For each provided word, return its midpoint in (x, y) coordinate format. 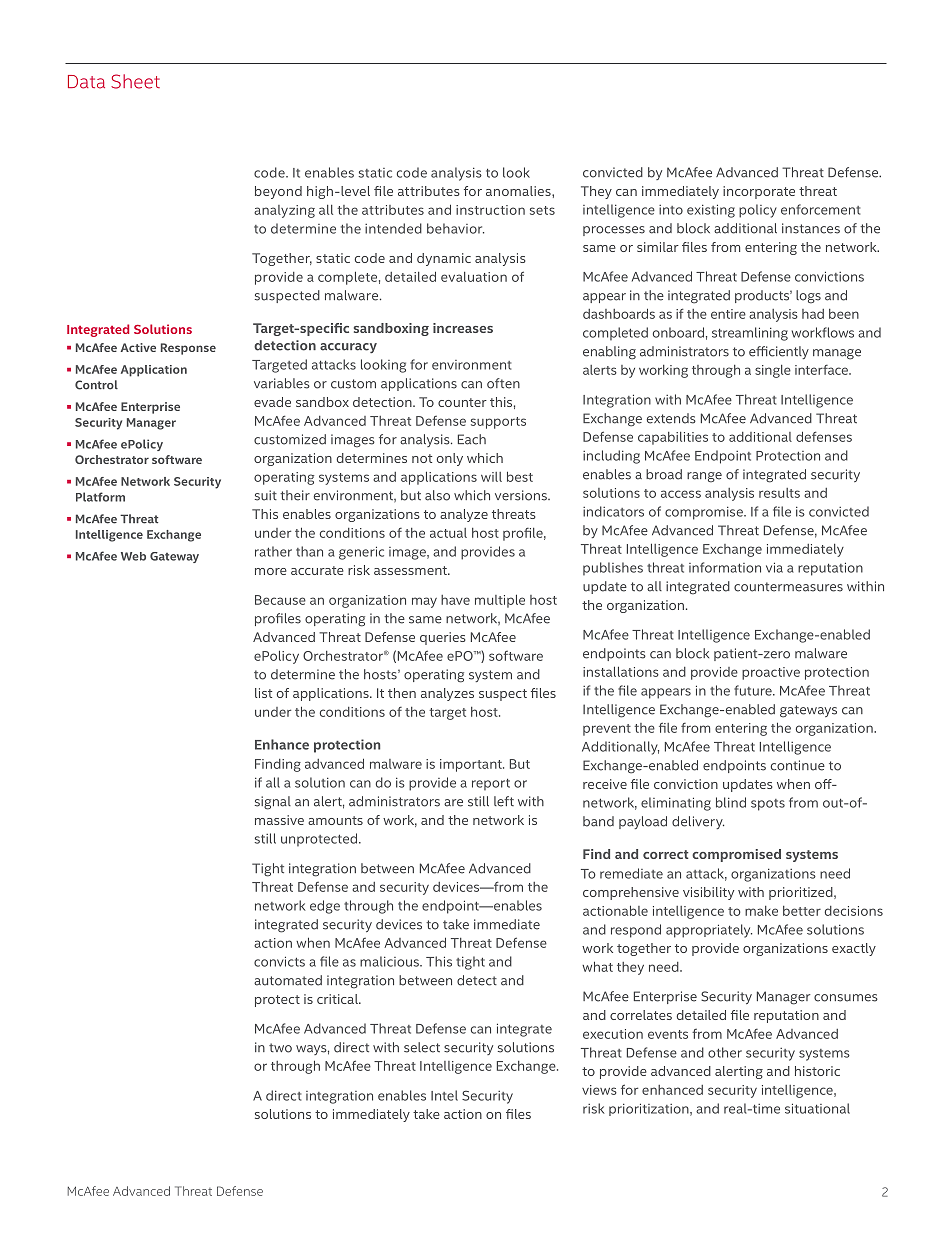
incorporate (759, 192)
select (422, 1047)
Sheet (135, 81)
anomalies (519, 191)
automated (288, 980)
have (455, 600)
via (774, 567)
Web (133, 556)
